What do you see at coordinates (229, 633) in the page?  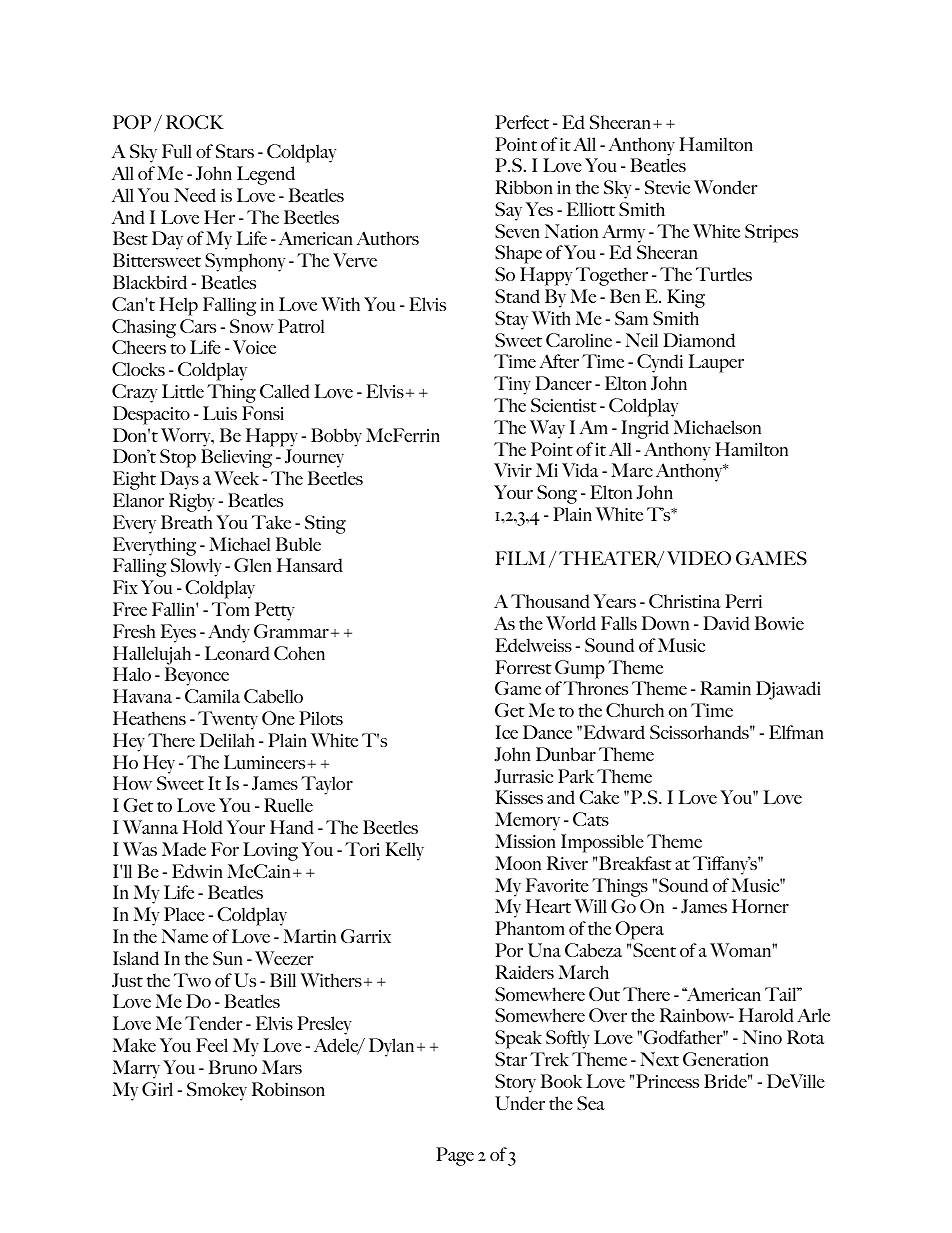 I see `Andy` at bounding box center [229, 633].
